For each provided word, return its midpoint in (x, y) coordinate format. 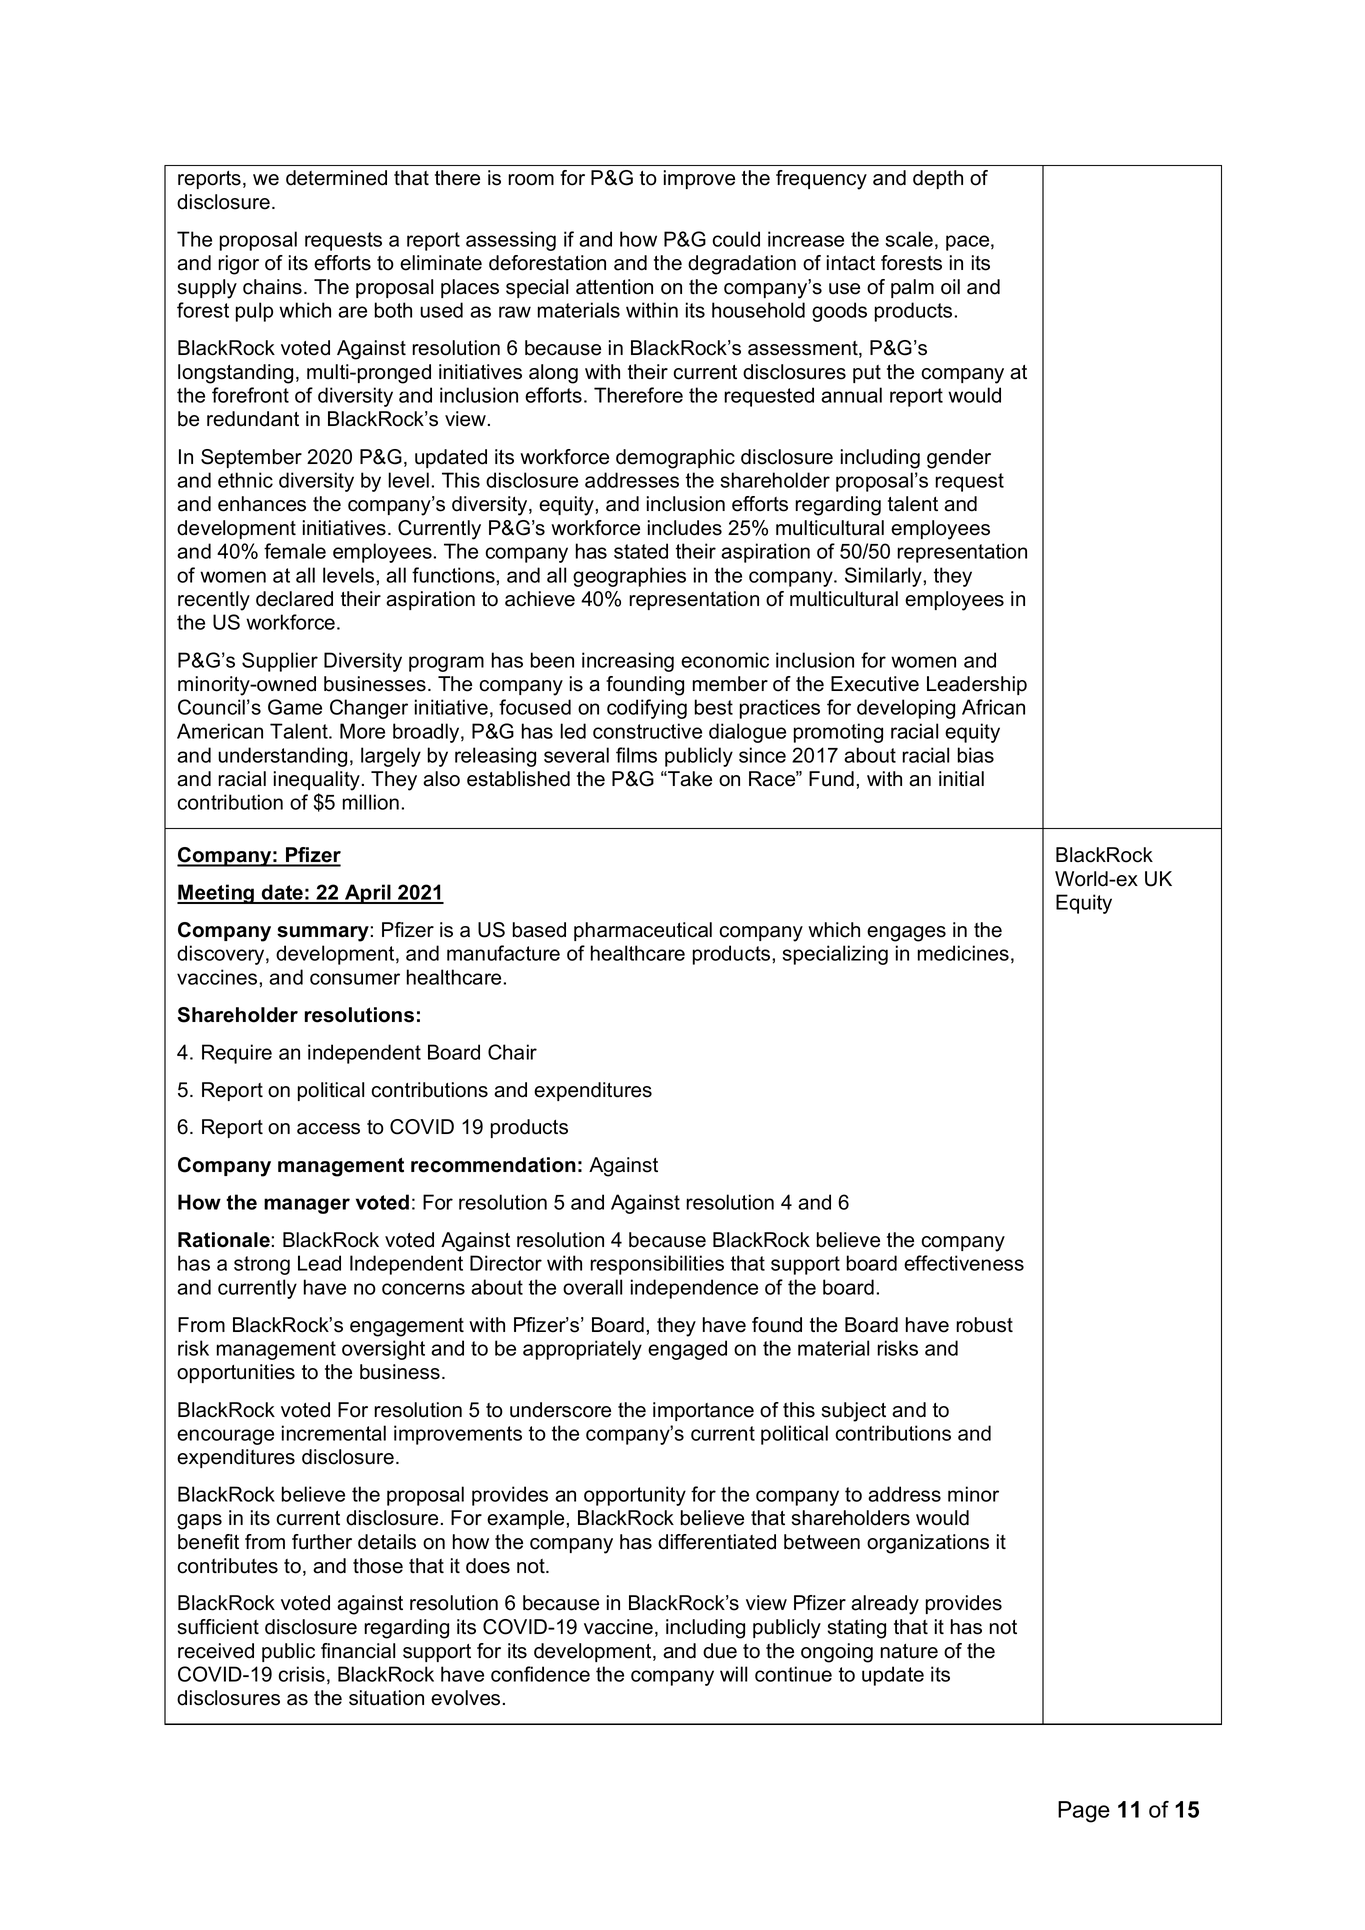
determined (336, 178)
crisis (301, 1674)
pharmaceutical (643, 931)
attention (614, 287)
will (733, 1674)
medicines (963, 953)
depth (938, 179)
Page (1084, 1812)
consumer (355, 979)
